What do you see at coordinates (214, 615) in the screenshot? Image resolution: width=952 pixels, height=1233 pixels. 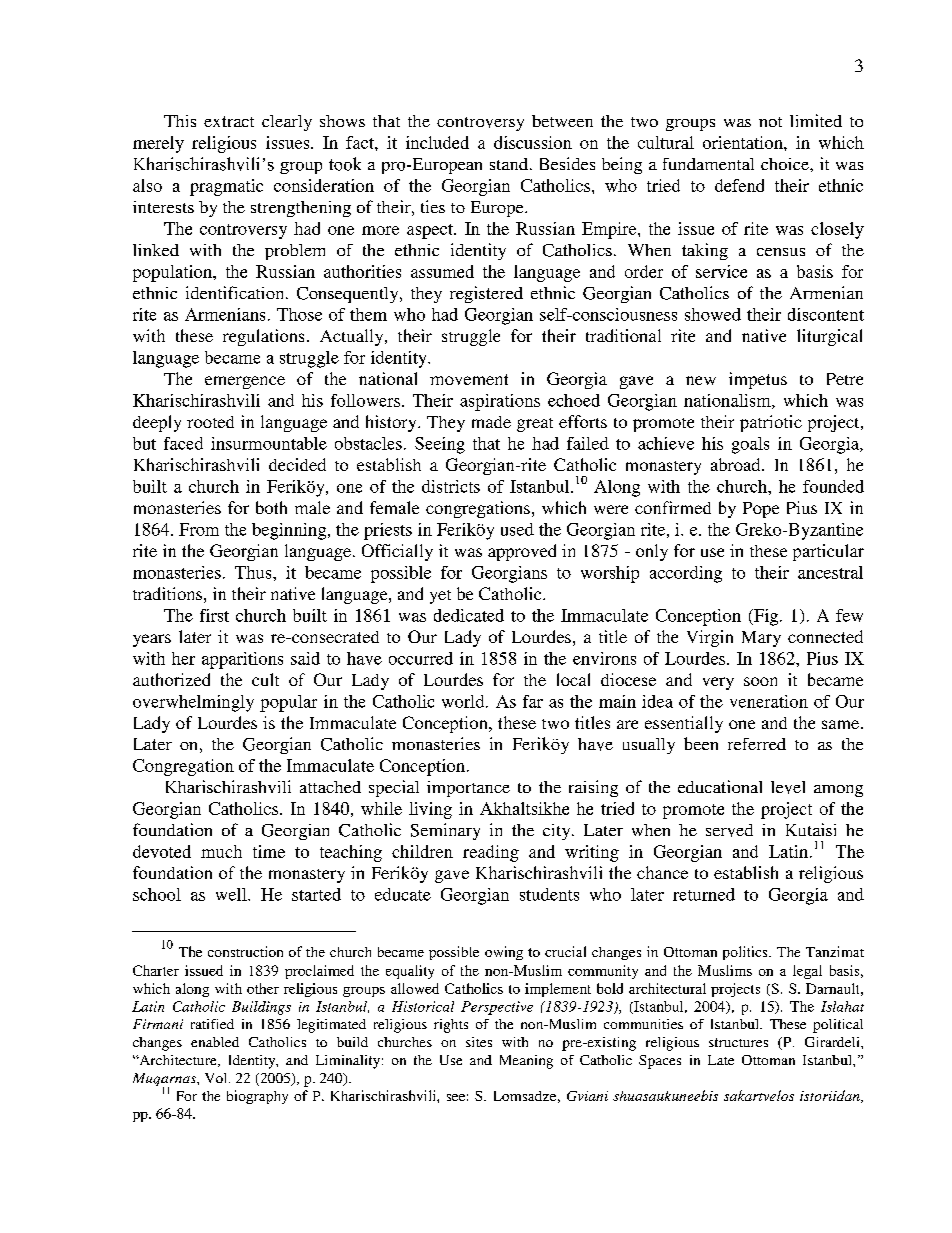 I see `first` at bounding box center [214, 615].
